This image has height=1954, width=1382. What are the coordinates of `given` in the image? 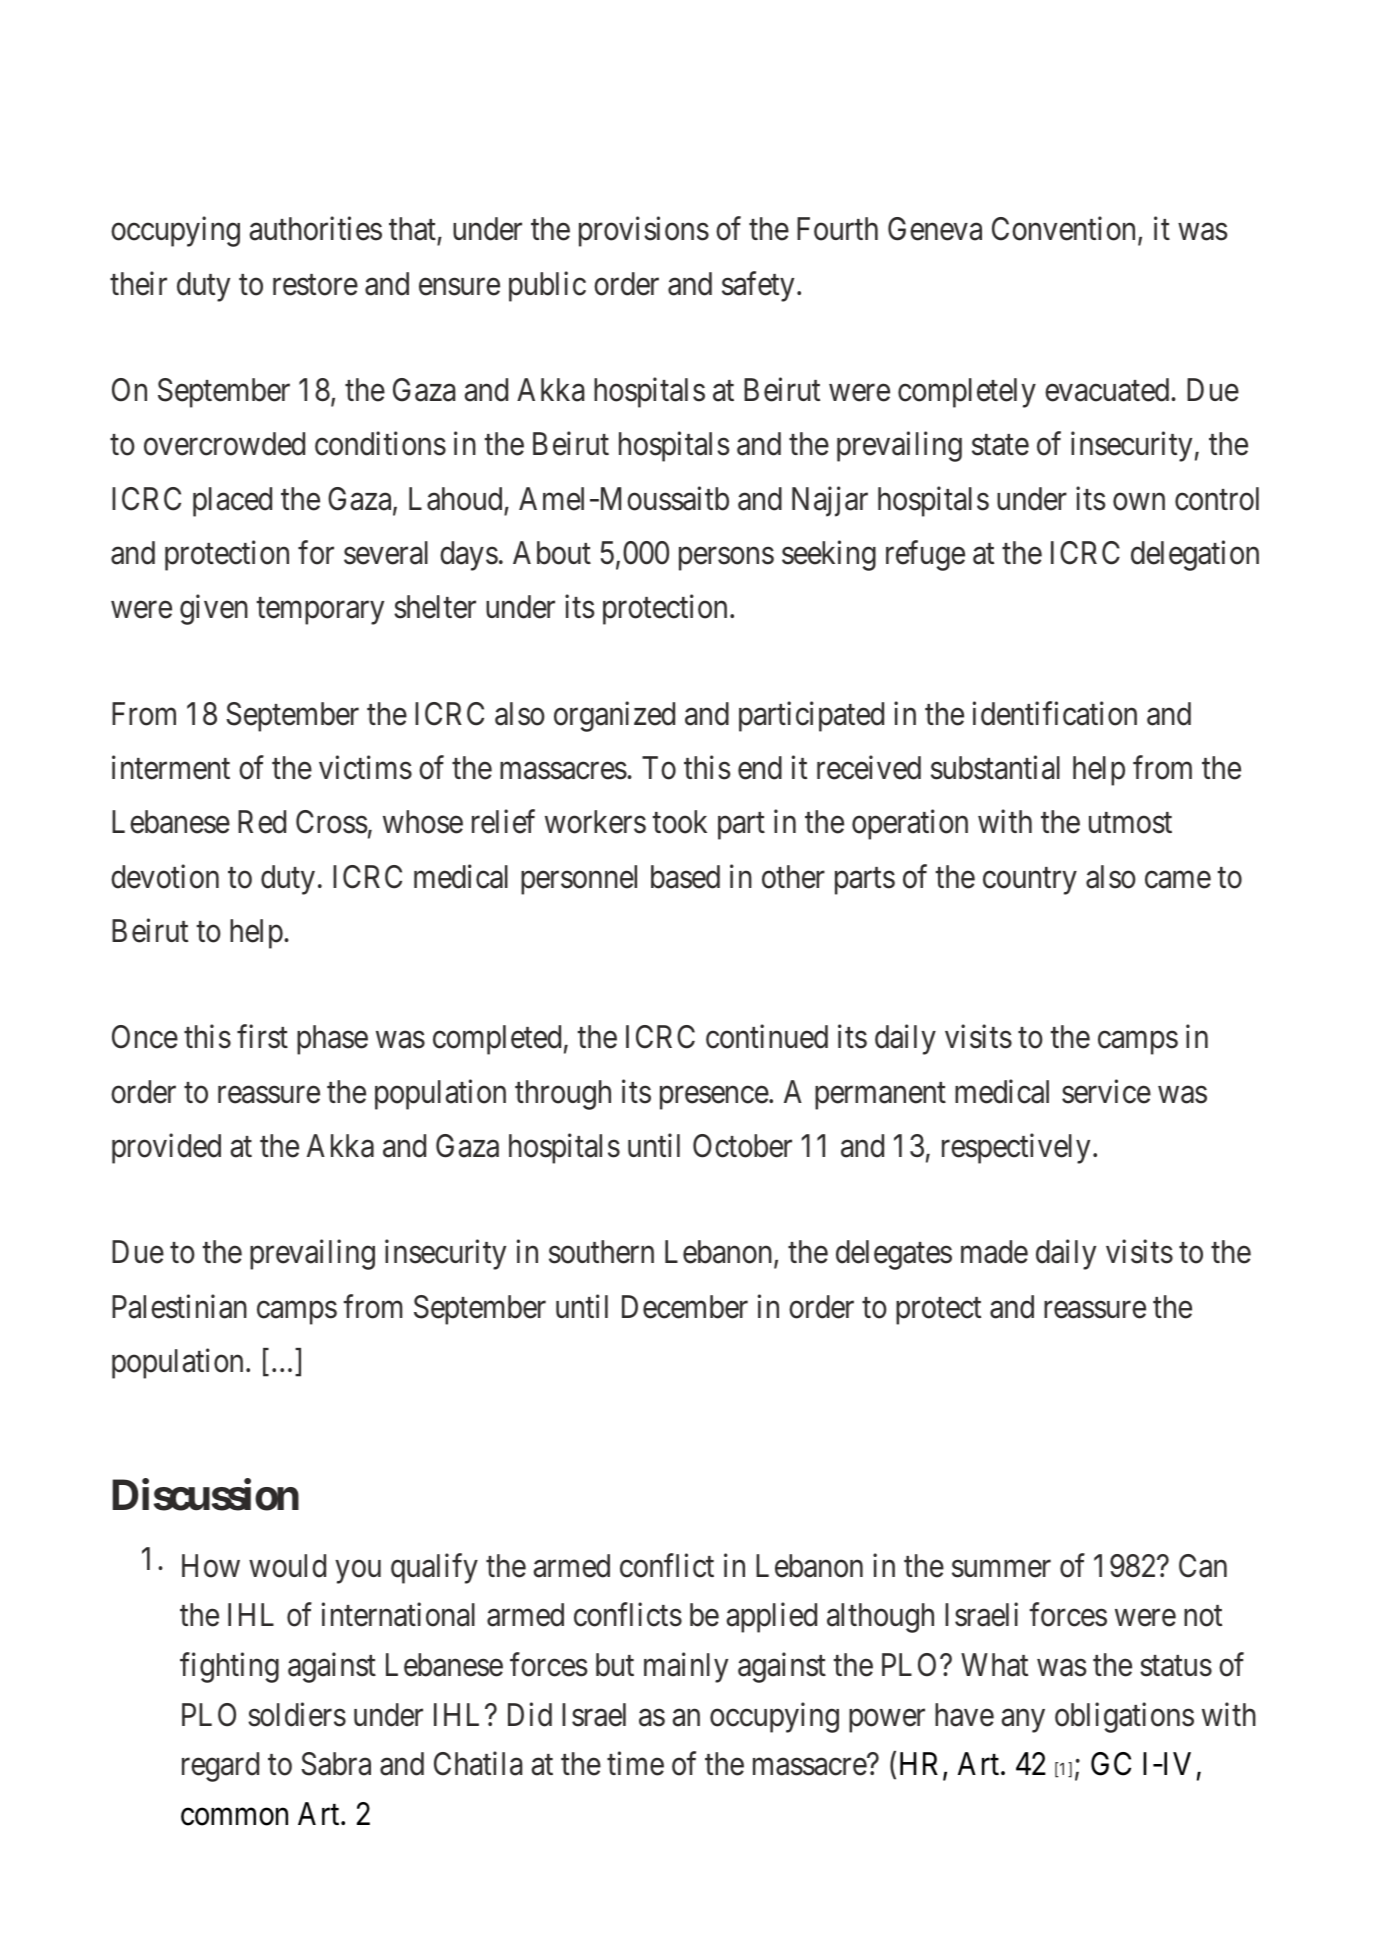 It's located at (214, 610).
